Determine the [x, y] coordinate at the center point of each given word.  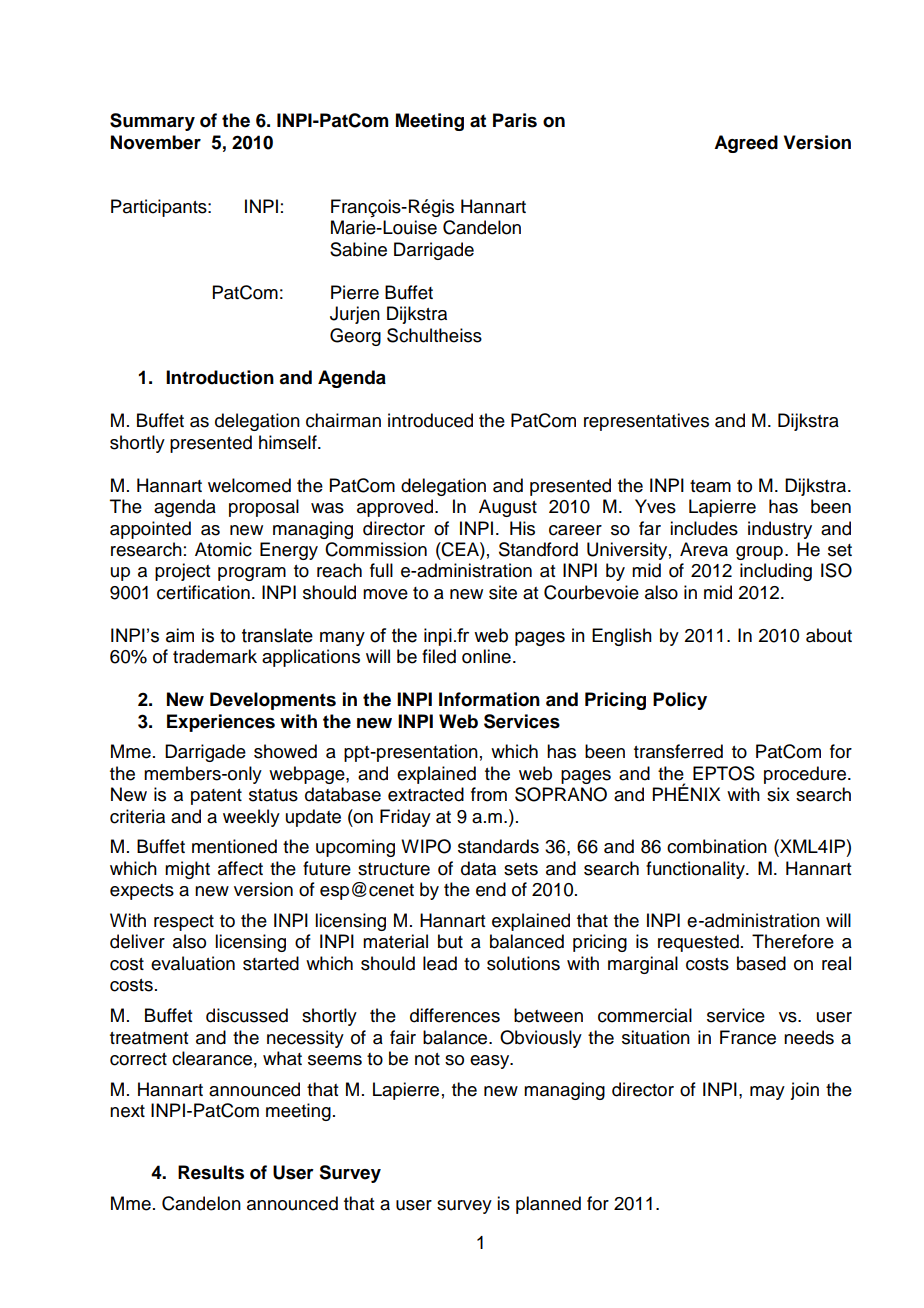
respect [184, 923]
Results [211, 1172]
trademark [215, 656]
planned [548, 1205]
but [450, 941]
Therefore [793, 941]
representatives [646, 422]
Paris [515, 120]
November [156, 142]
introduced [430, 420]
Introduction [220, 377]
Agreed [746, 144]
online [486, 656]
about [829, 635]
